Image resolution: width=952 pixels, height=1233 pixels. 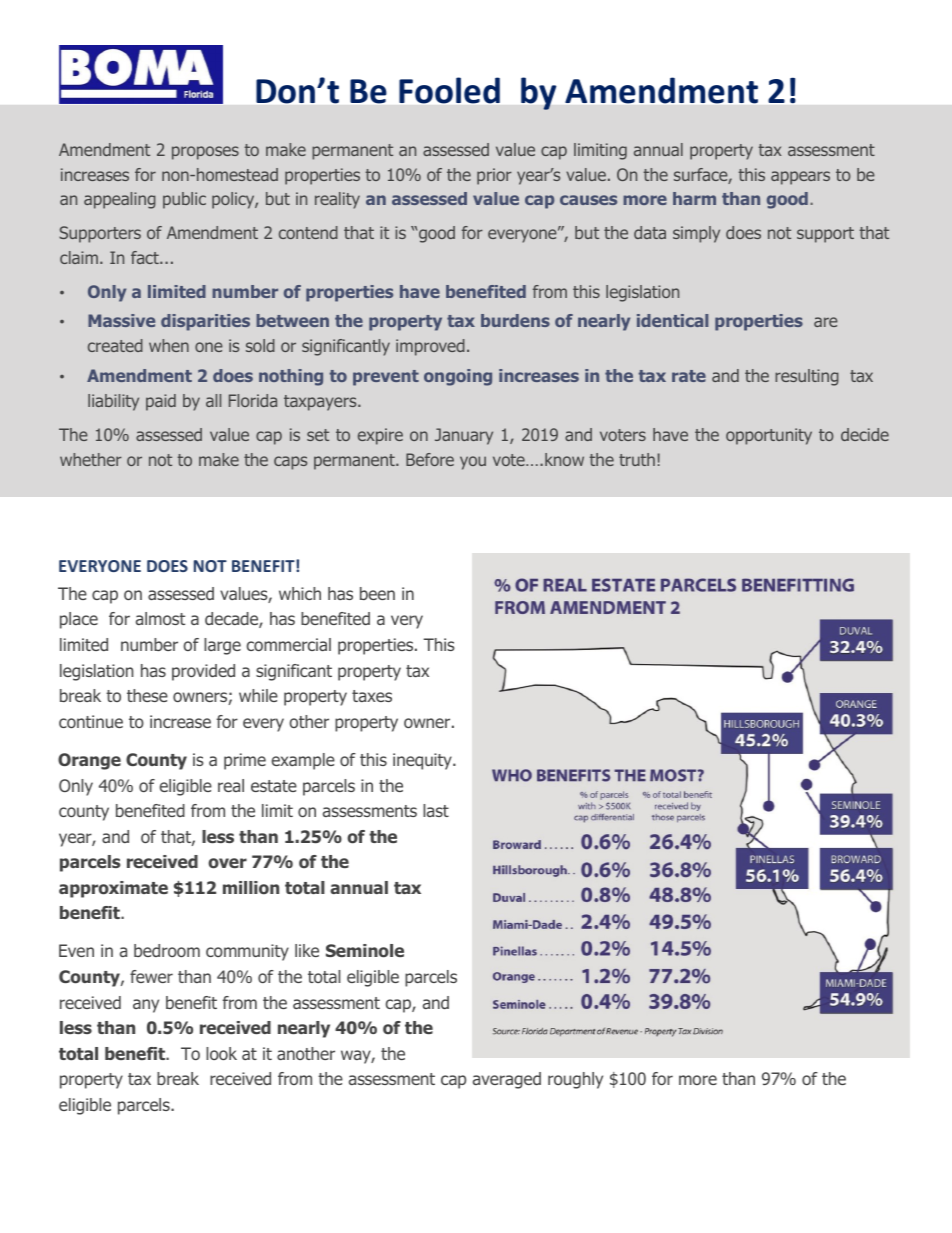 I want to click on roughly, so click(x=575, y=1080).
